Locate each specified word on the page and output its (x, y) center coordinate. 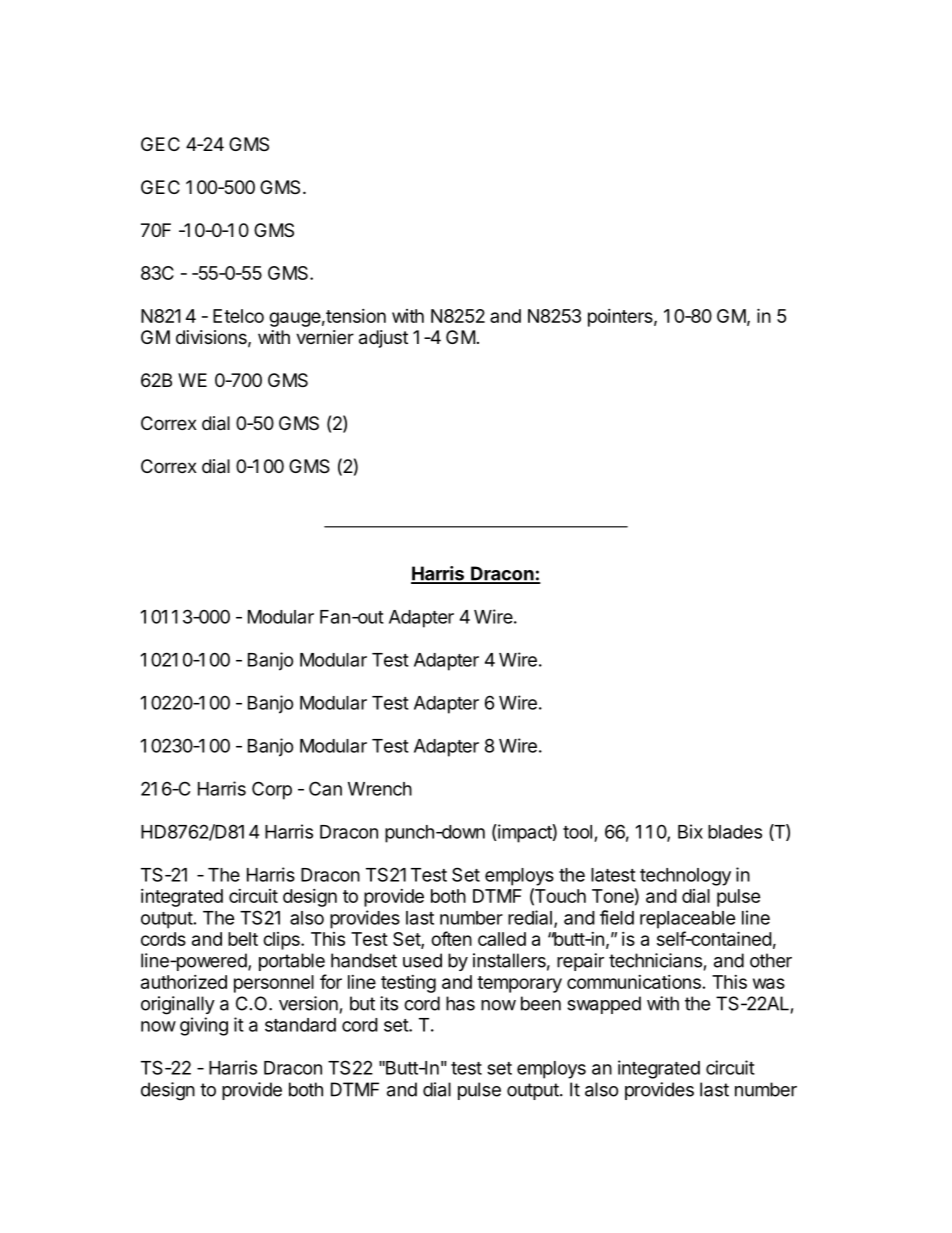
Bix (690, 831)
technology (685, 877)
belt (243, 939)
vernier (325, 337)
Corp (272, 790)
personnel (274, 984)
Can (325, 788)
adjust (383, 339)
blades (735, 832)
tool (577, 832)
